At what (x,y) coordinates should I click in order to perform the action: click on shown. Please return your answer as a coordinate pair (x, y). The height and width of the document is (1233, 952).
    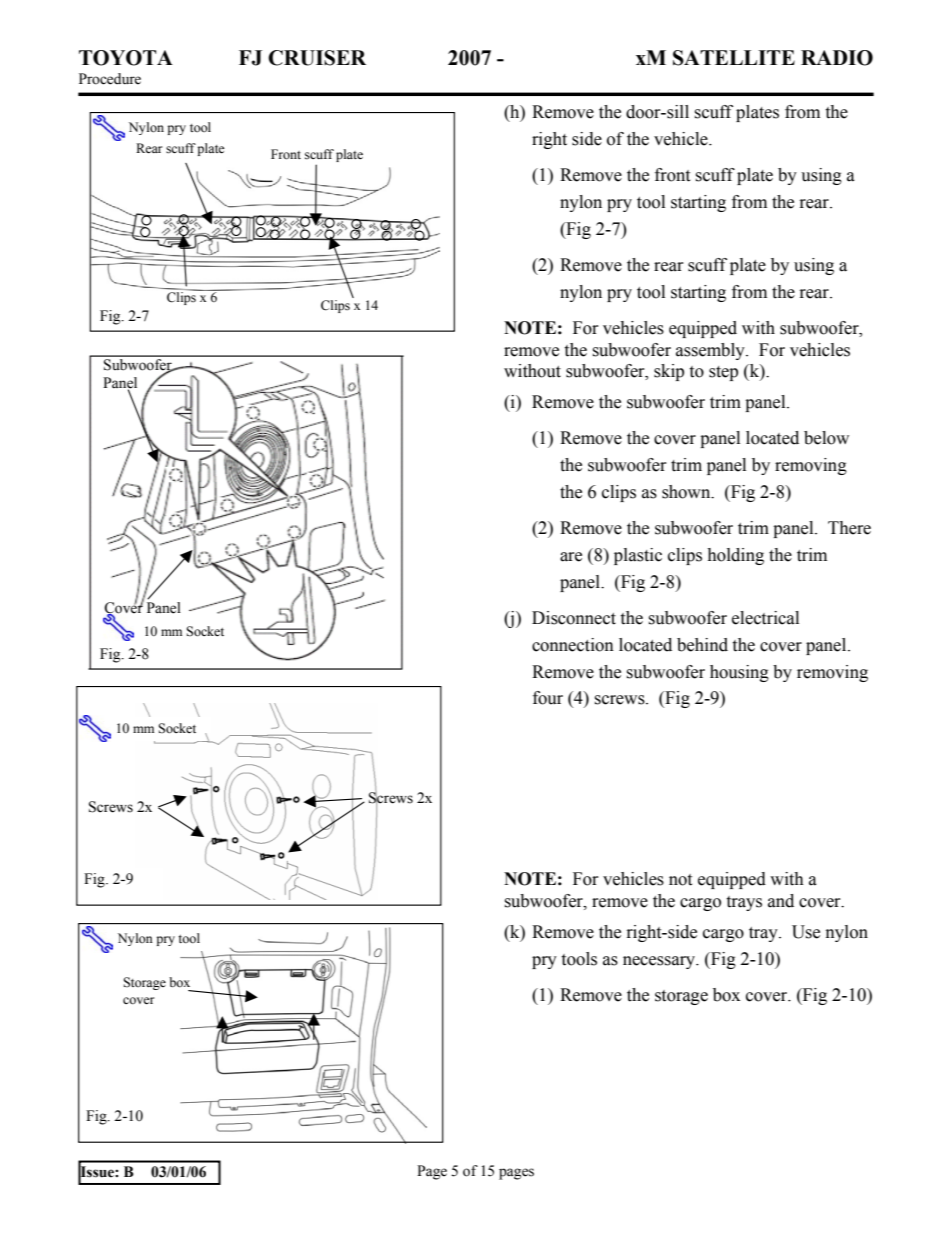
    Looking at the image, I should click on (687, 492).
